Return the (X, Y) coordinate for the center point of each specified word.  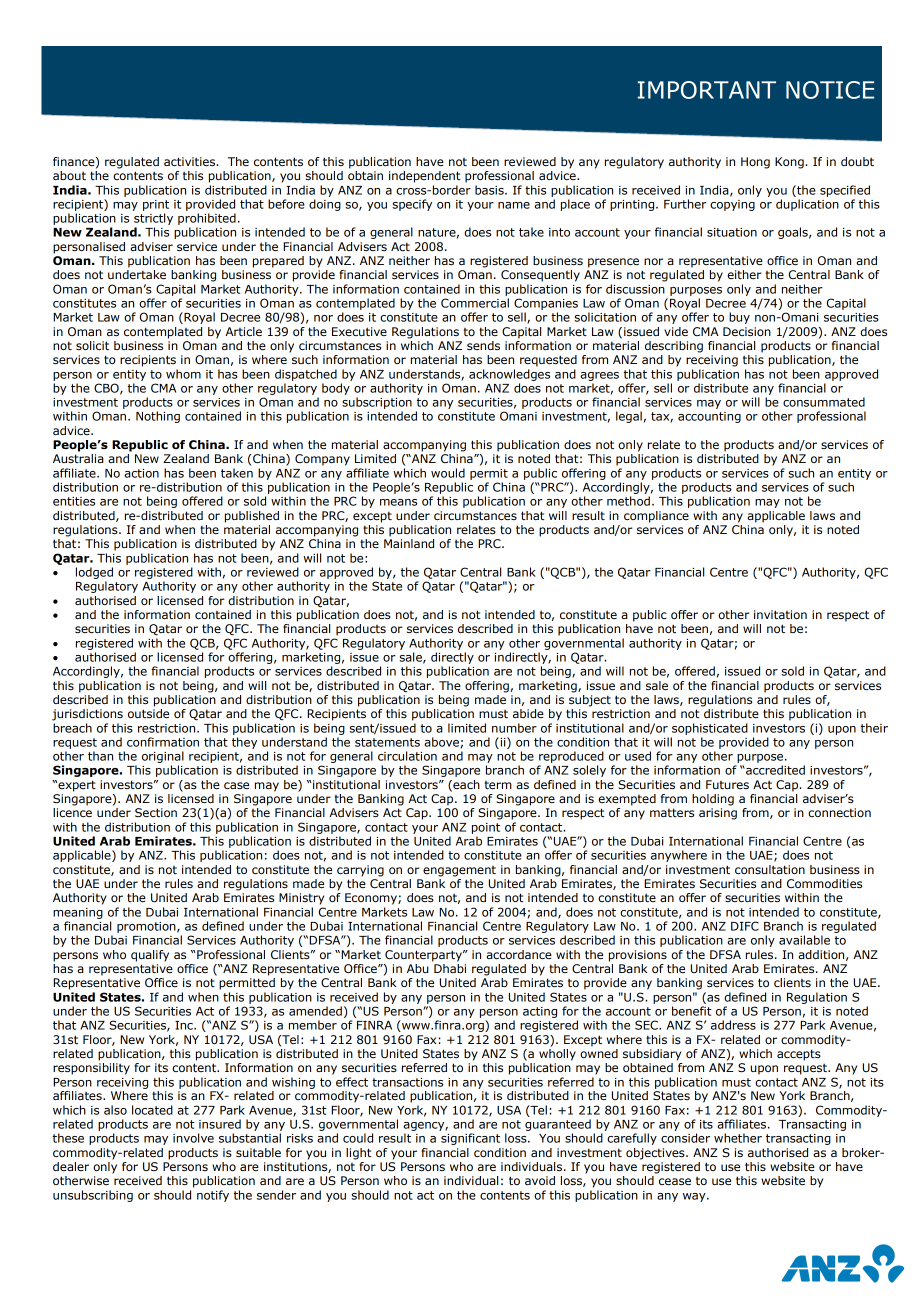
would (448, 473)
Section (156, 812)
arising (718, 814)
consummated (824, 402)
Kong (790, 163)
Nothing (158, 417)
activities (190, 161)
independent (425, 177)
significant (470, 1139)
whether (738, 1138)
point (486, 828)
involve (193, 1138)
